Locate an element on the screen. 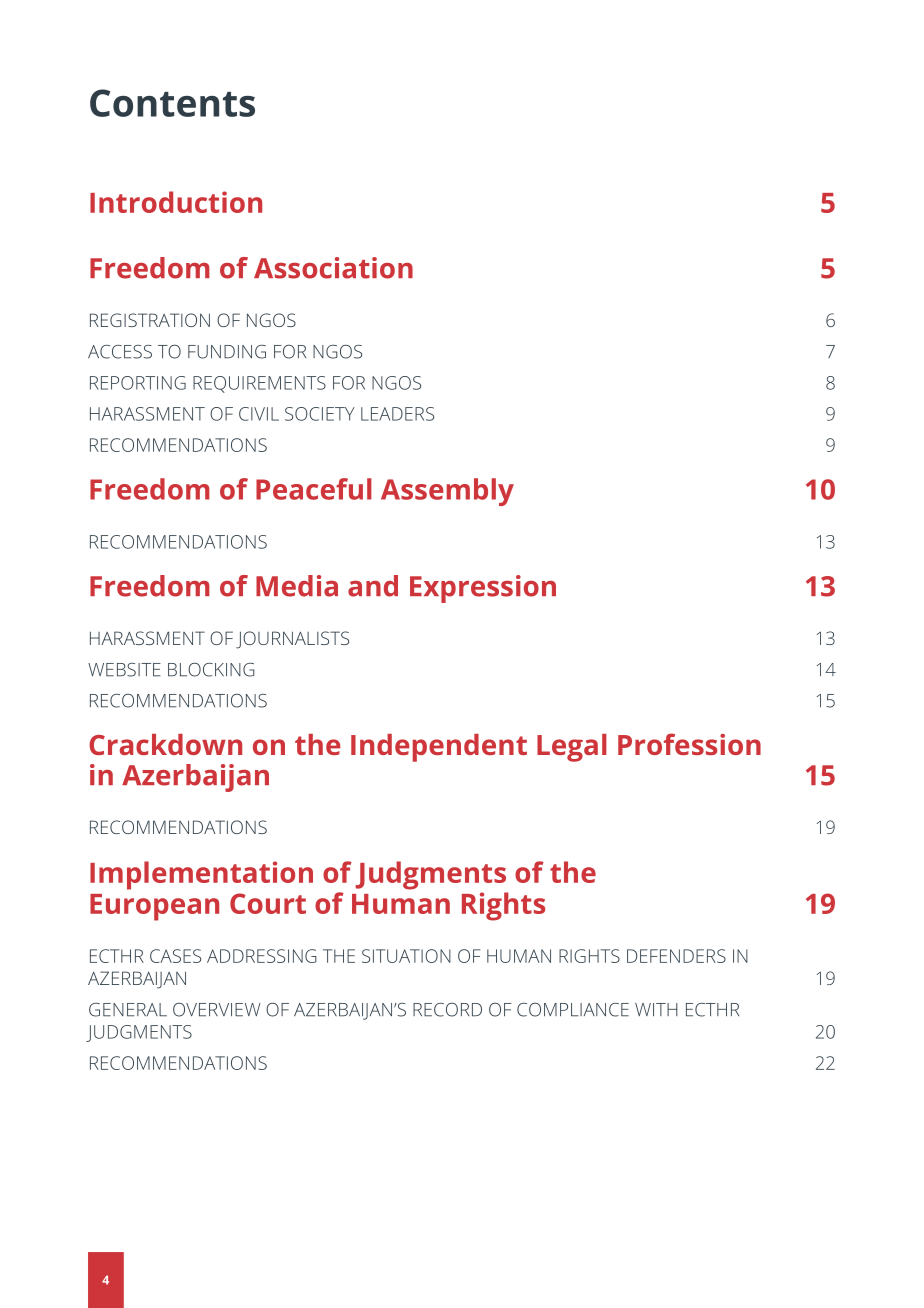 This screenshot has height=1308, width=924. CASES is located at coordinates (175, 956).
